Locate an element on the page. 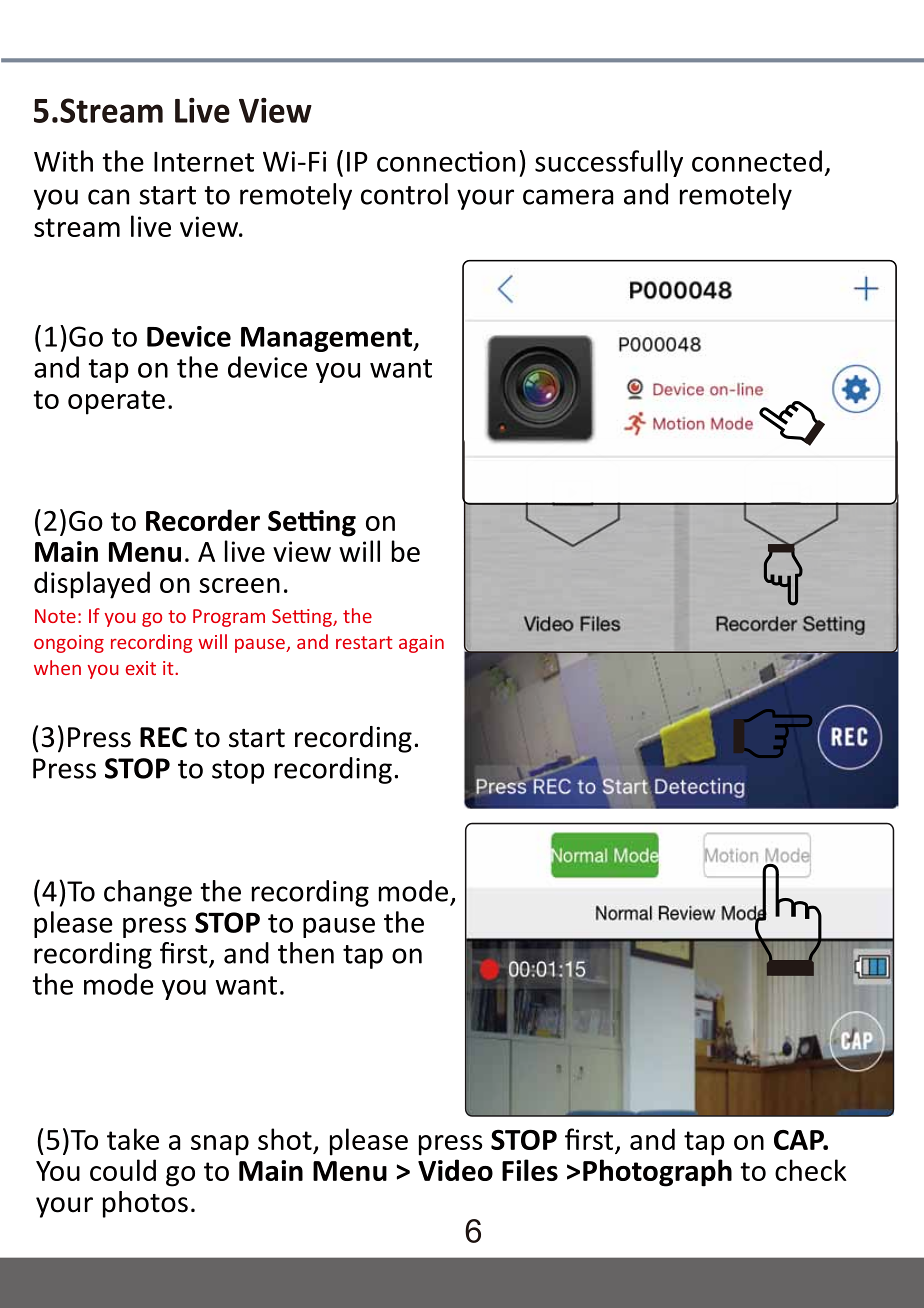 The image size is (924, 1308). could is located at coordinates (123, 1170).
